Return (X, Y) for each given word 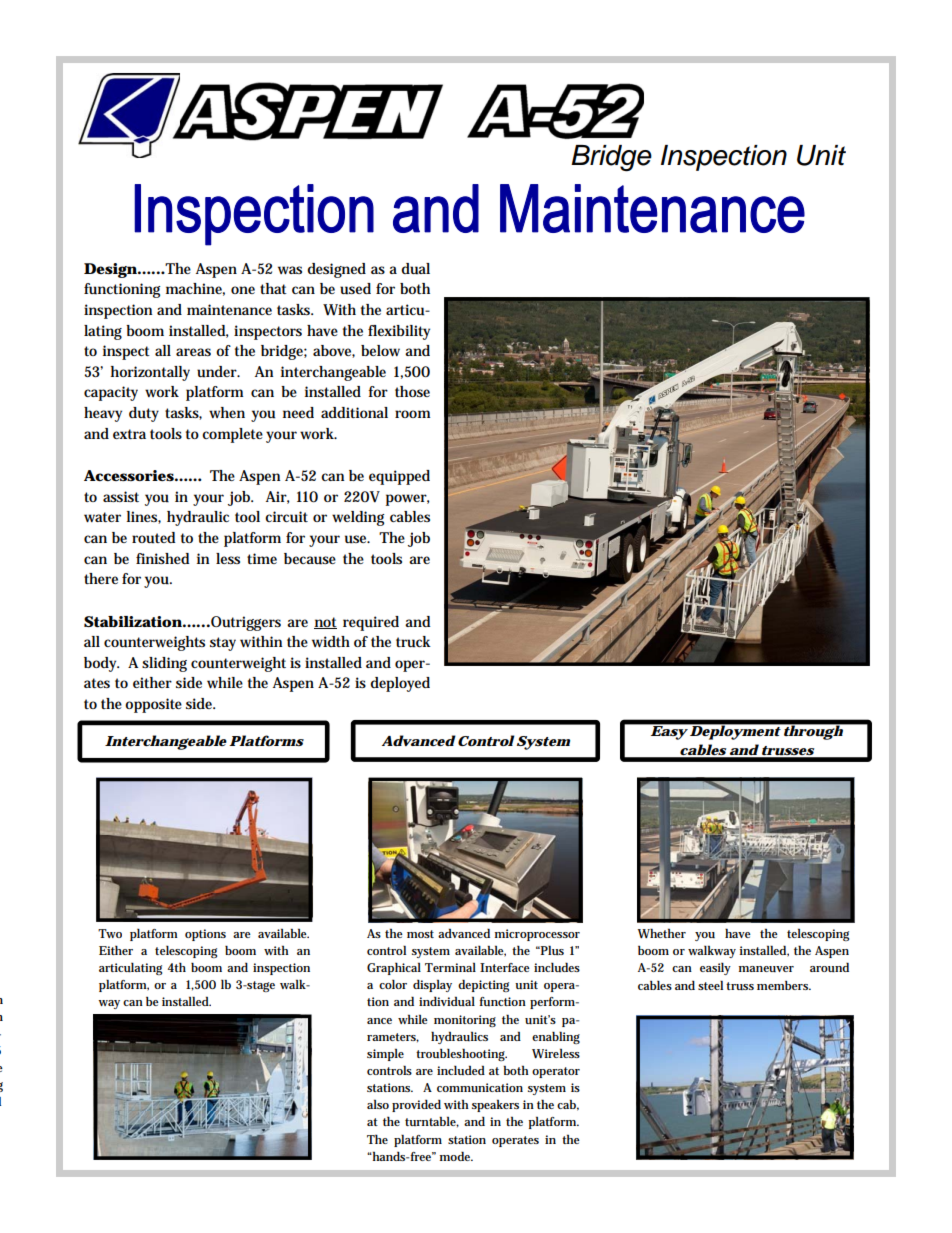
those (412, 391)
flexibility (399, 332)
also (378, 1104)
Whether (662, 933)
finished (163, 558)
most (420, 934)
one (243, 290)
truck (413, 642)
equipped (399, 477)
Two (110, 933)
